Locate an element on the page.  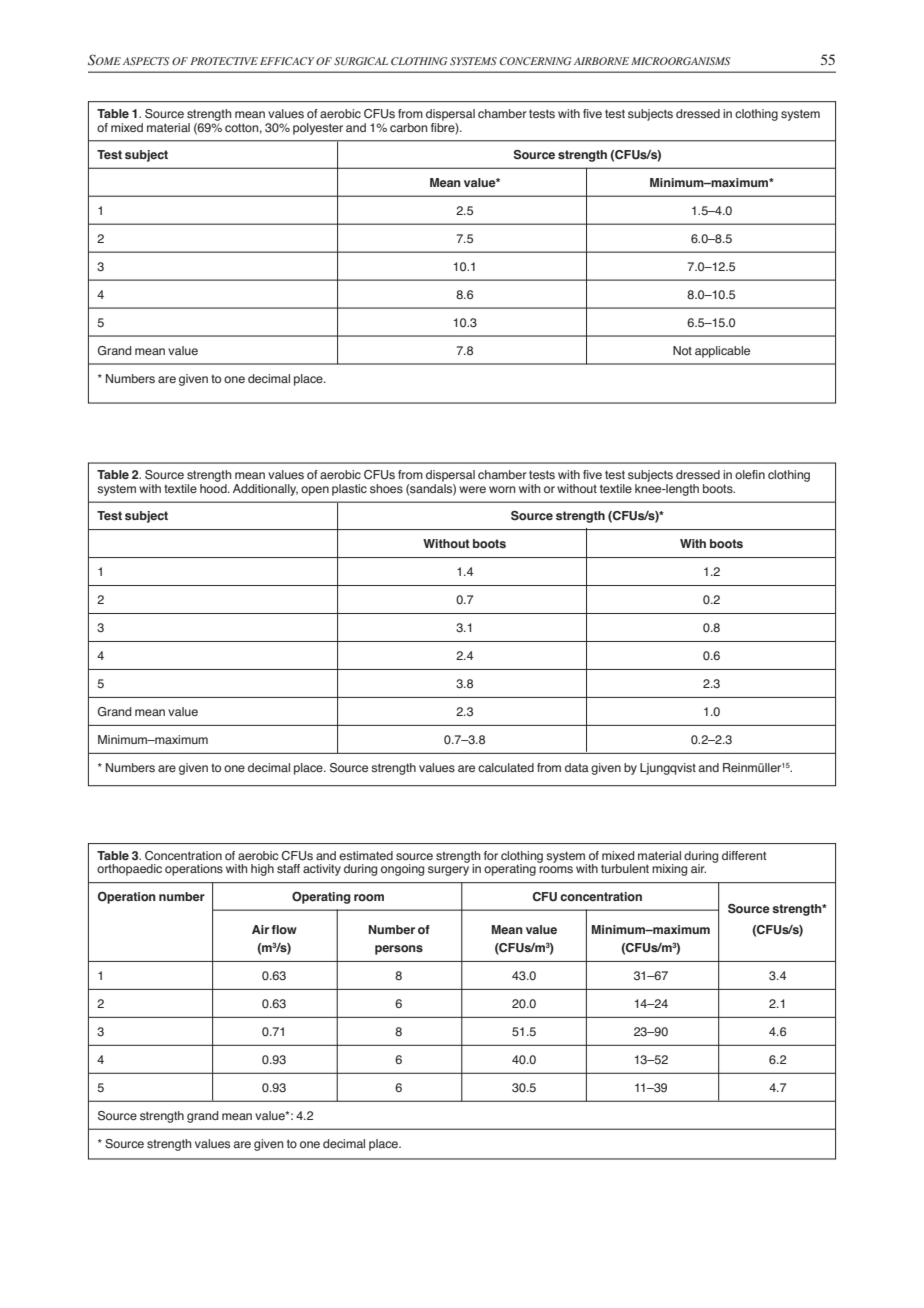
MICROORGANISMS is located at coordinates (680, 61).
